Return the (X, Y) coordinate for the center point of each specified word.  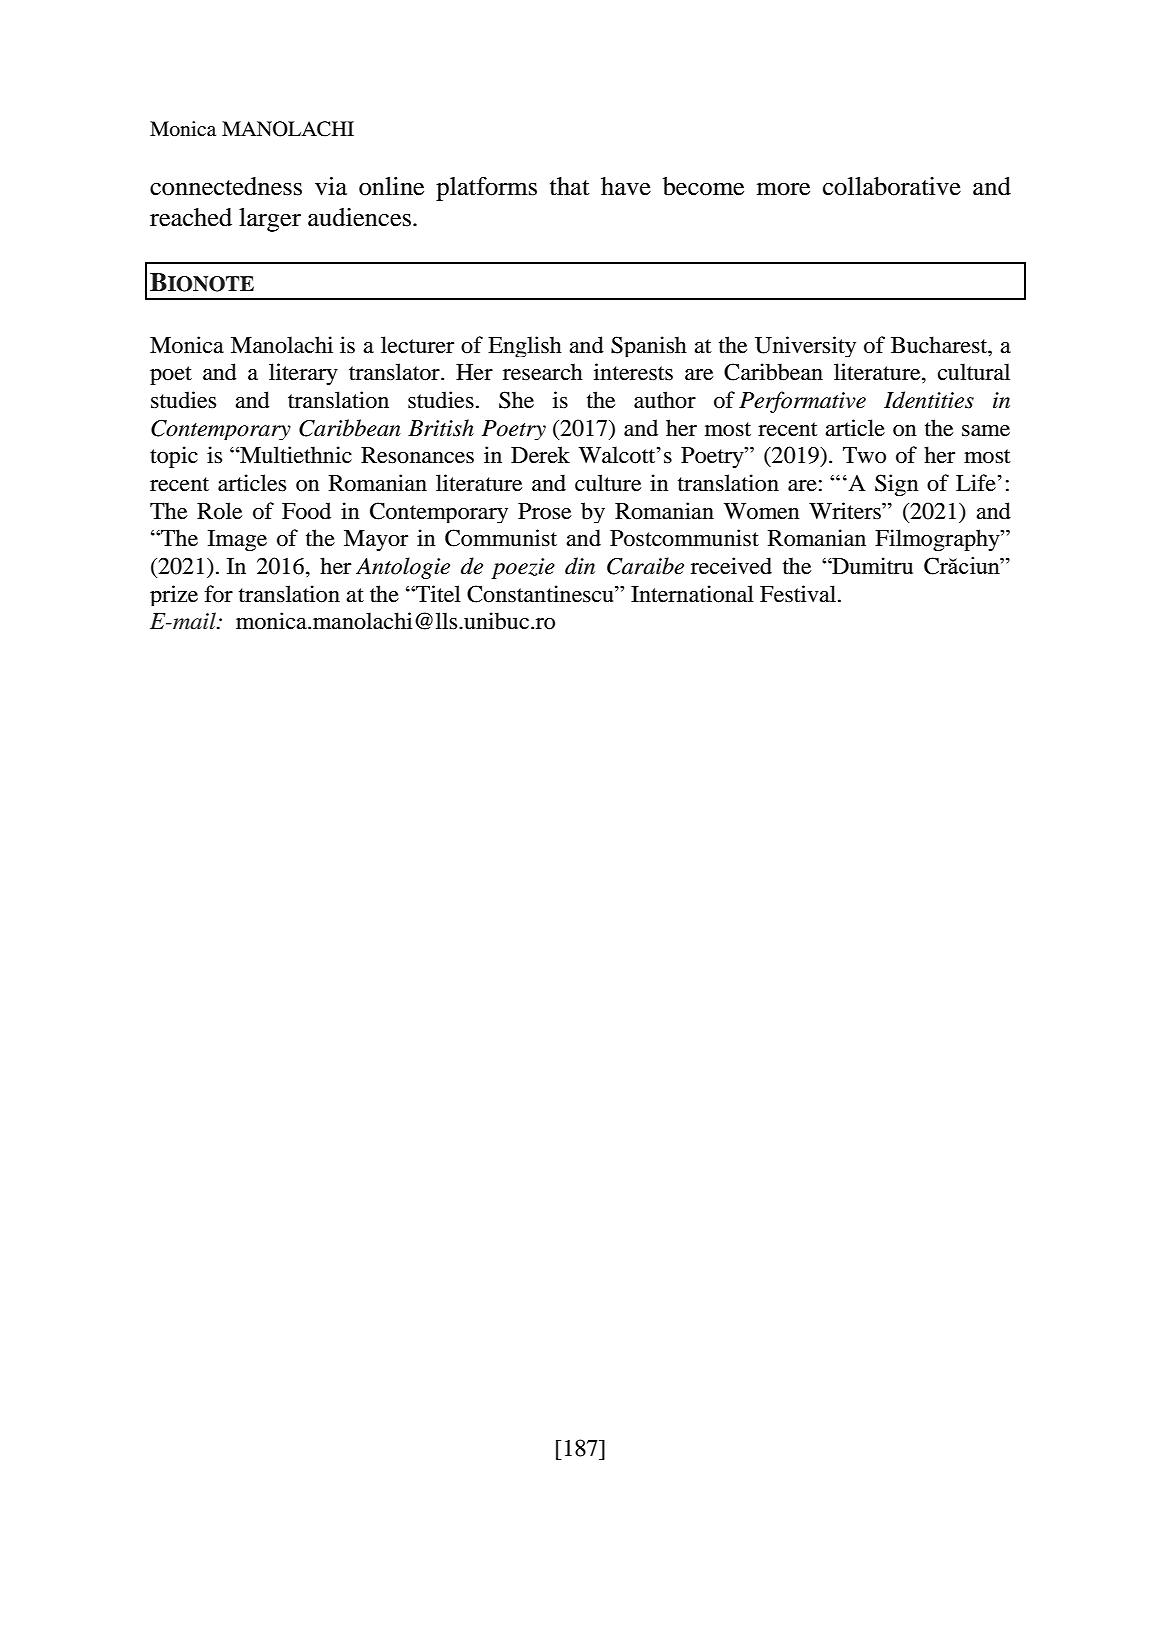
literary (303, 374)
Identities (929, 400)
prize (174, 595)
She (516, 400)
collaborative (892, 186)
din (580, 566)
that (570, 186)
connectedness (226, 186)
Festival (799, 594)
